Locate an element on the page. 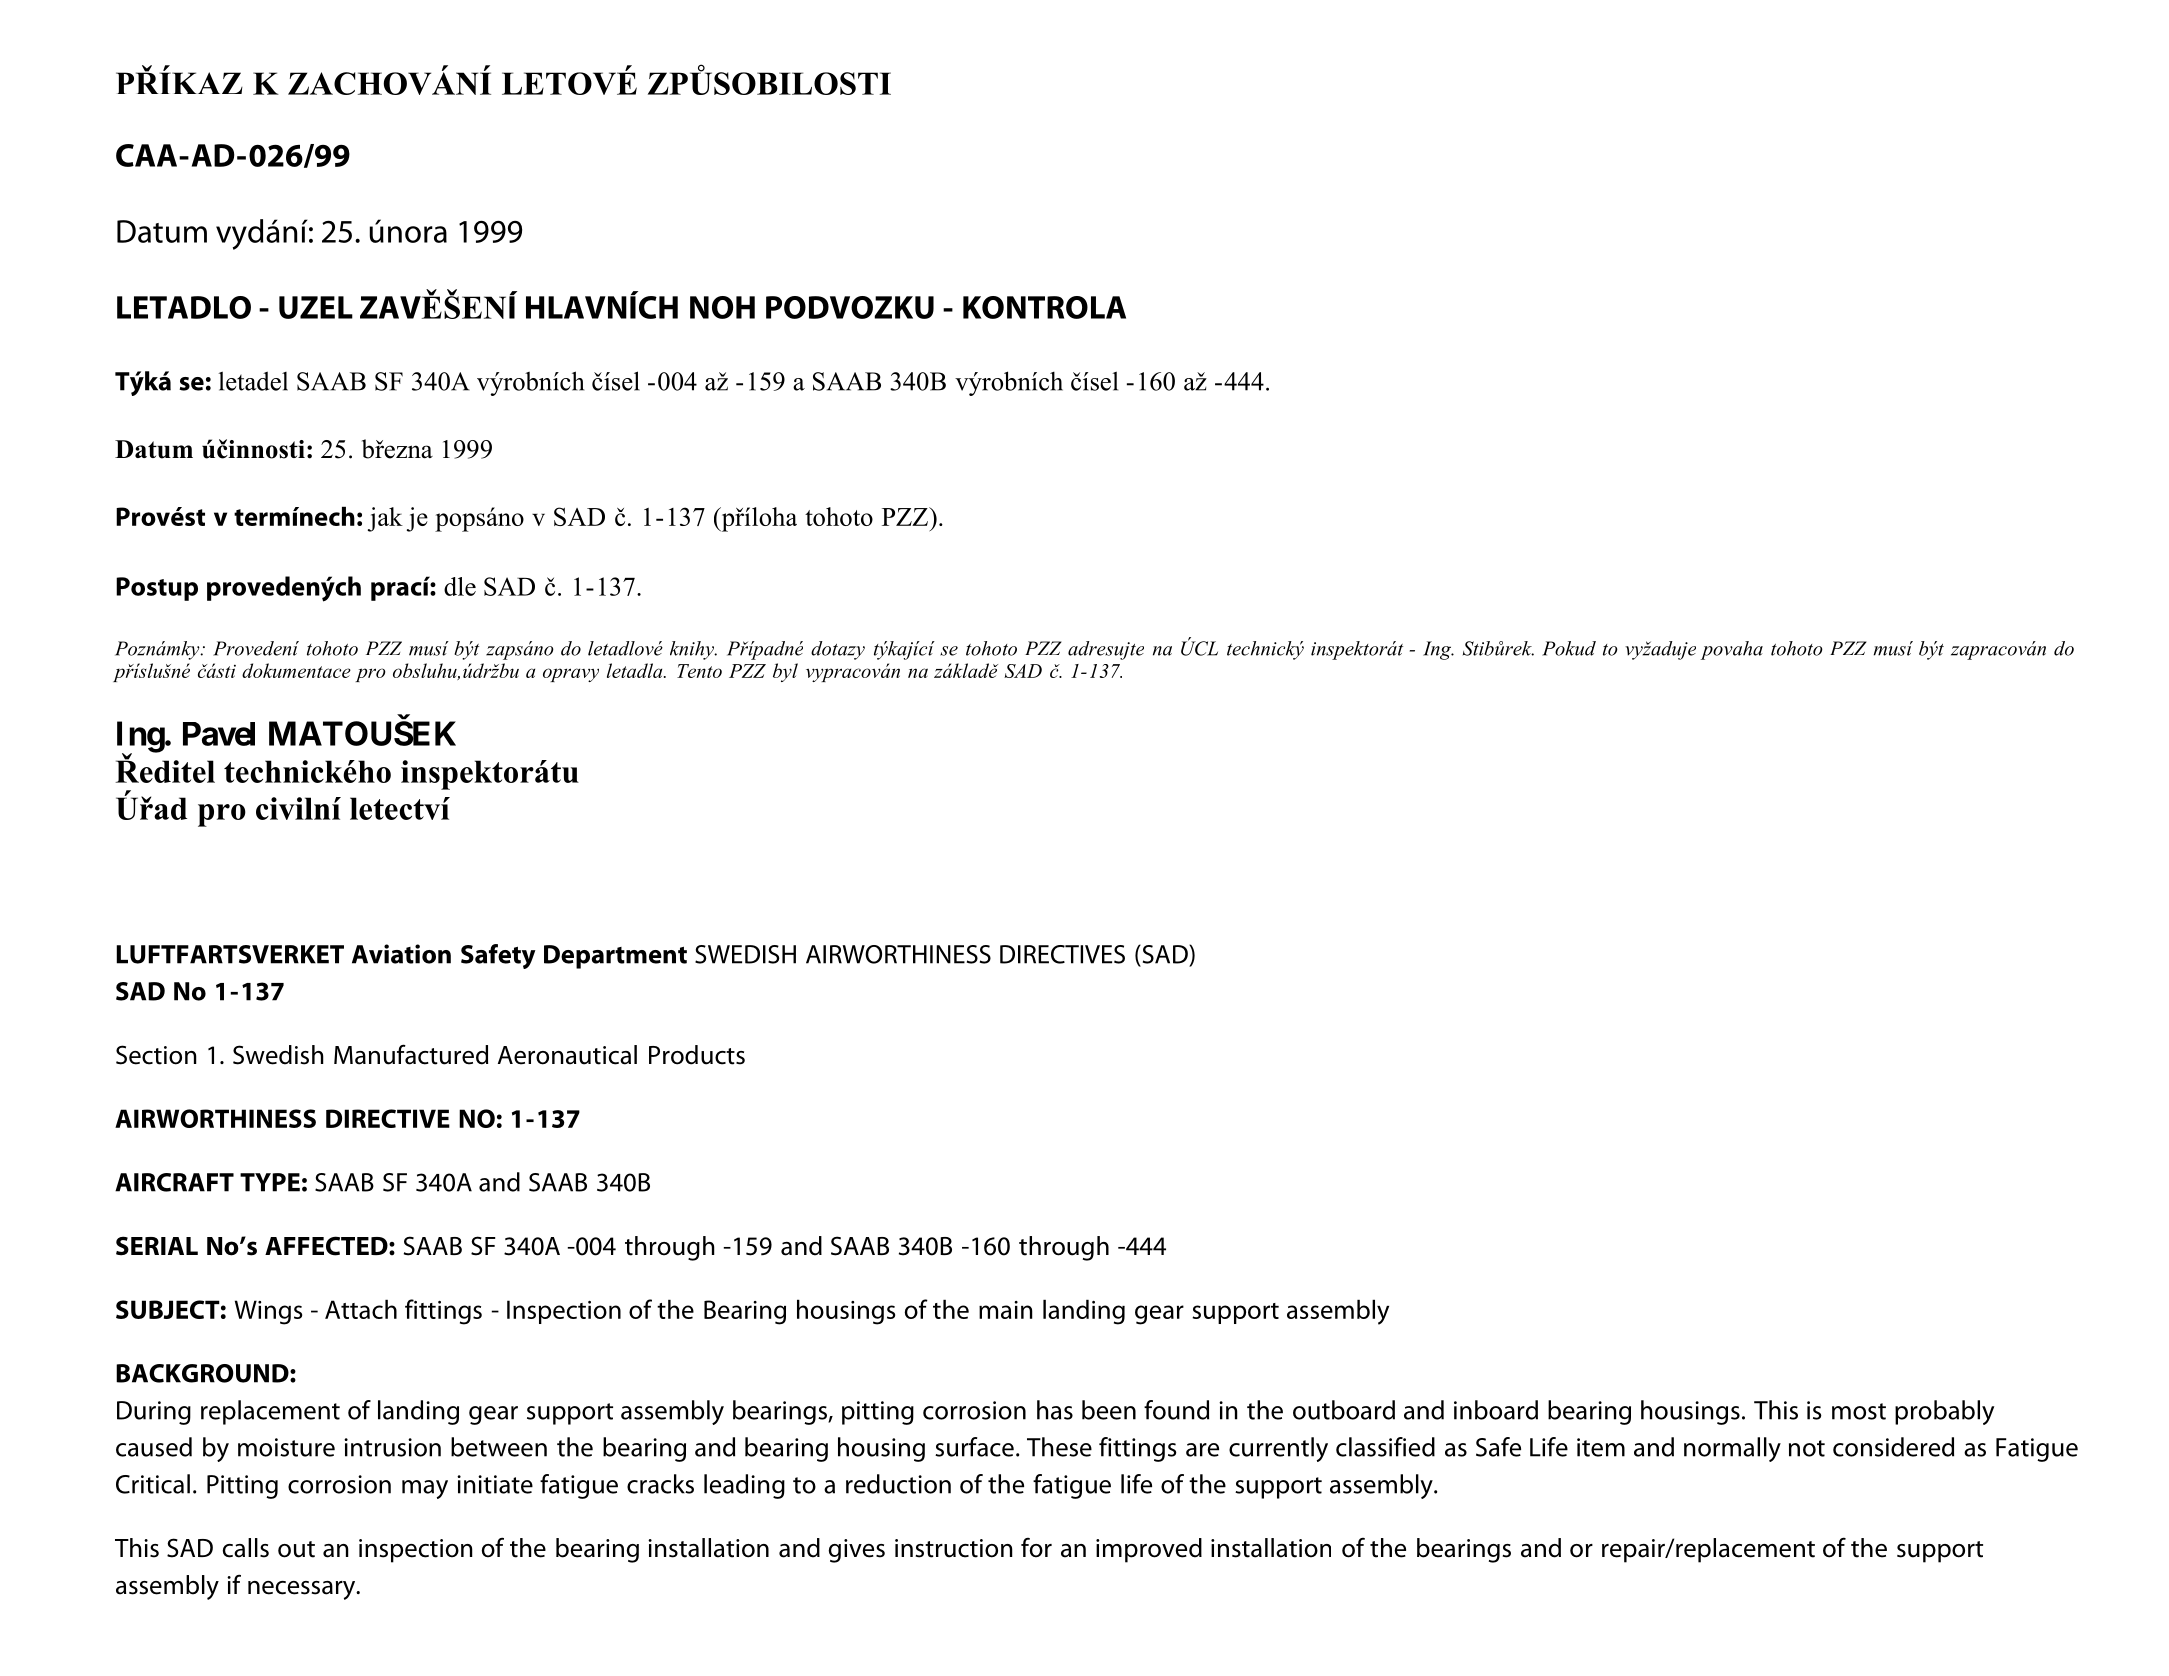 This page has height=1676, width=2169. Aviation is located at coordinates (401, 954).
